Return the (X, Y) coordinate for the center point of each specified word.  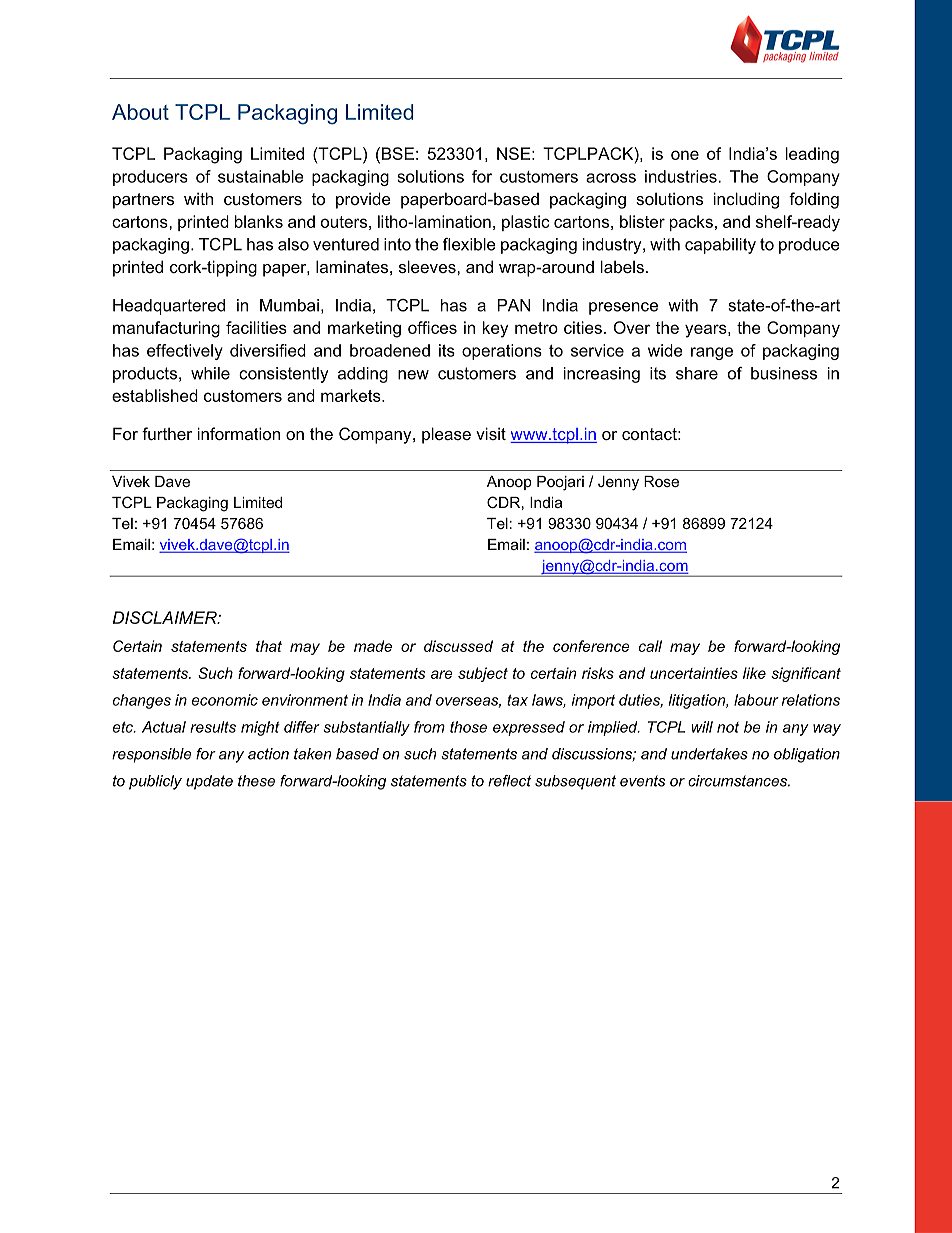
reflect (509, 781)
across (611, 178)
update (209, 782)
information (239, 433)
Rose (661, 481)
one (685, 155)
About (140, 112)
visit (491, 433)
